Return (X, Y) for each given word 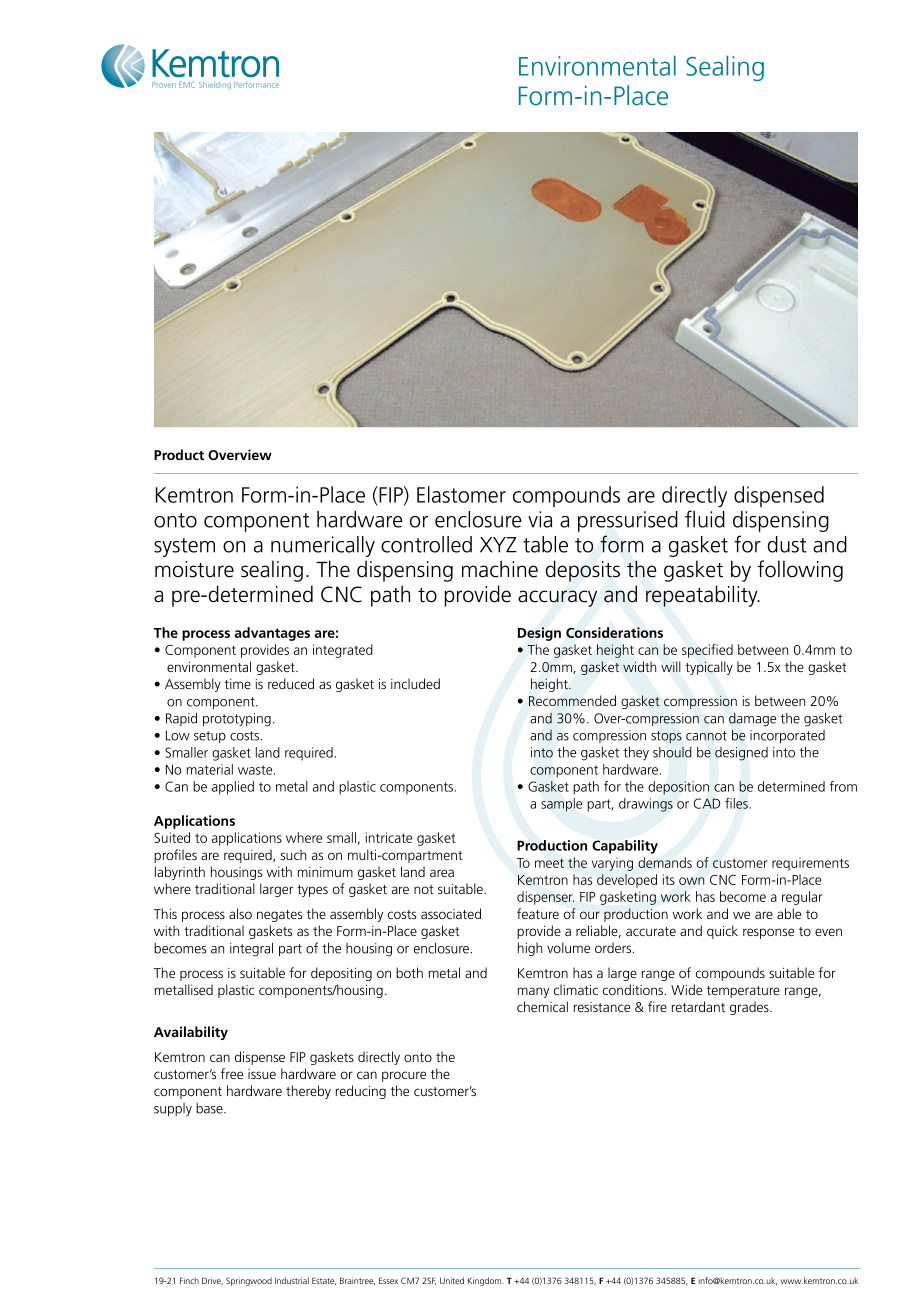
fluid (705, 519)
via (540, 519)
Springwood (249, 1281)
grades (750, 1008)
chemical (542, 1006)
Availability (191, 1033)
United (452, 1280)
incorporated (787, 736)
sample (561, 805)
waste (256, 770)
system (184, 547)
